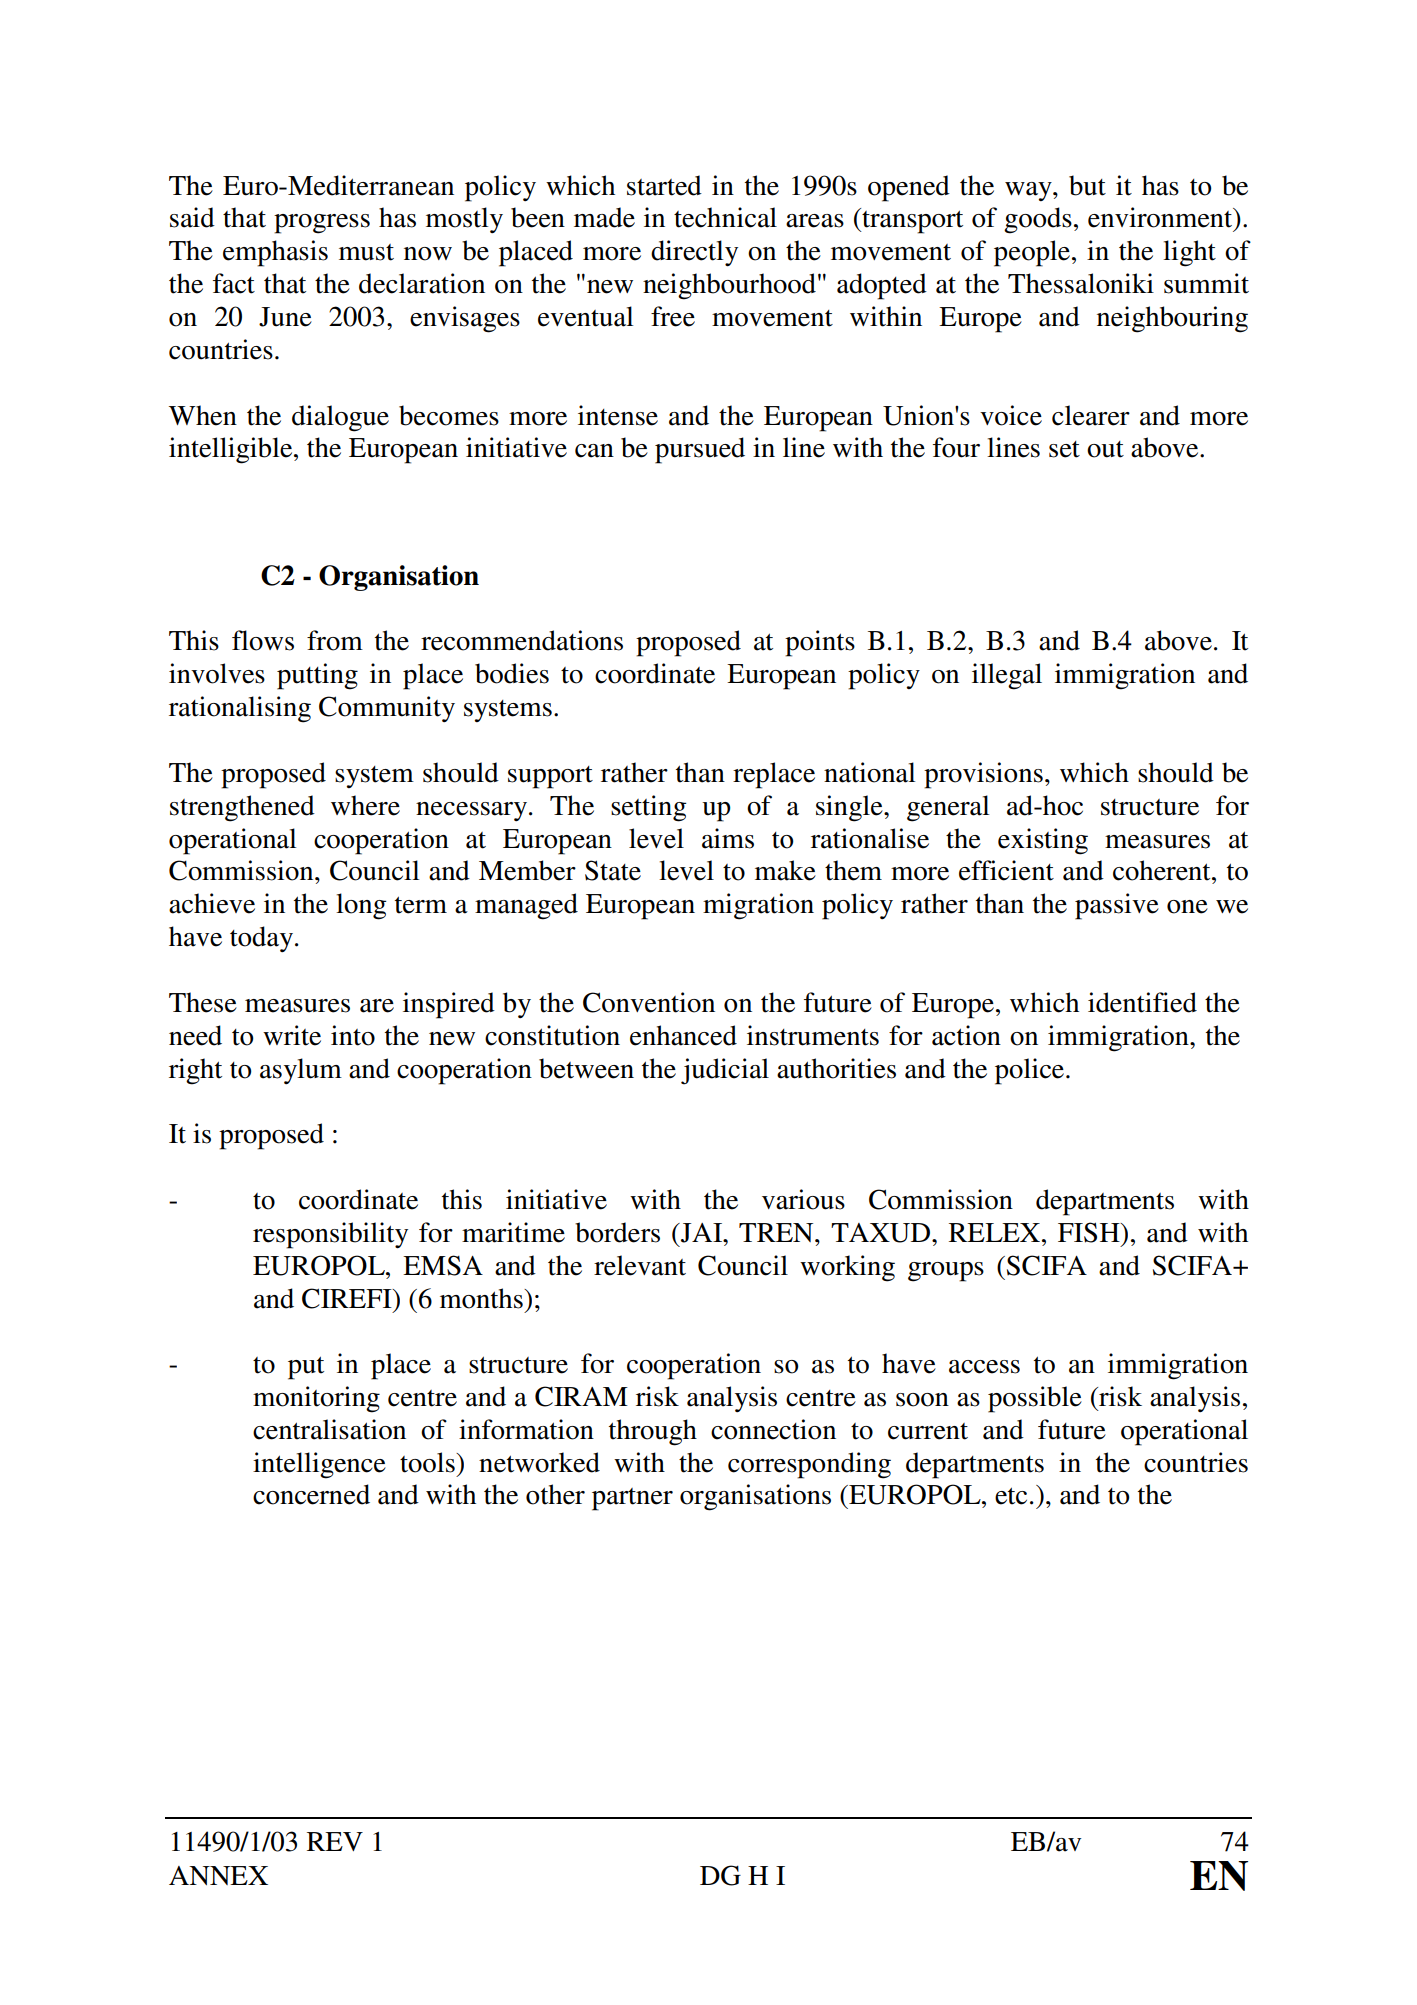  Describe the element at coordinates (694, 253) in the screenshot. I see `directly` at that location.
